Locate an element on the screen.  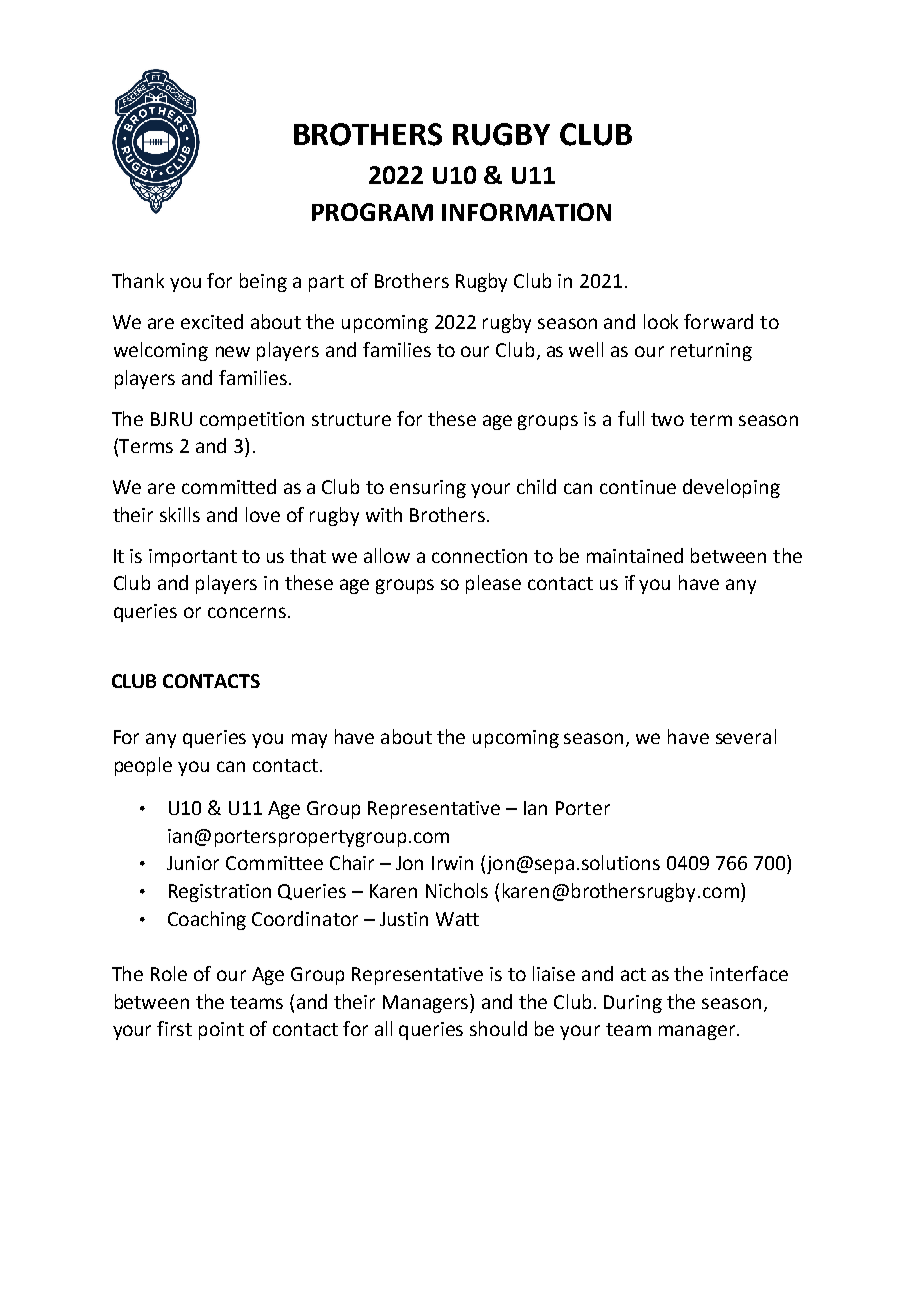
look is located at coordinates (661, 321).
